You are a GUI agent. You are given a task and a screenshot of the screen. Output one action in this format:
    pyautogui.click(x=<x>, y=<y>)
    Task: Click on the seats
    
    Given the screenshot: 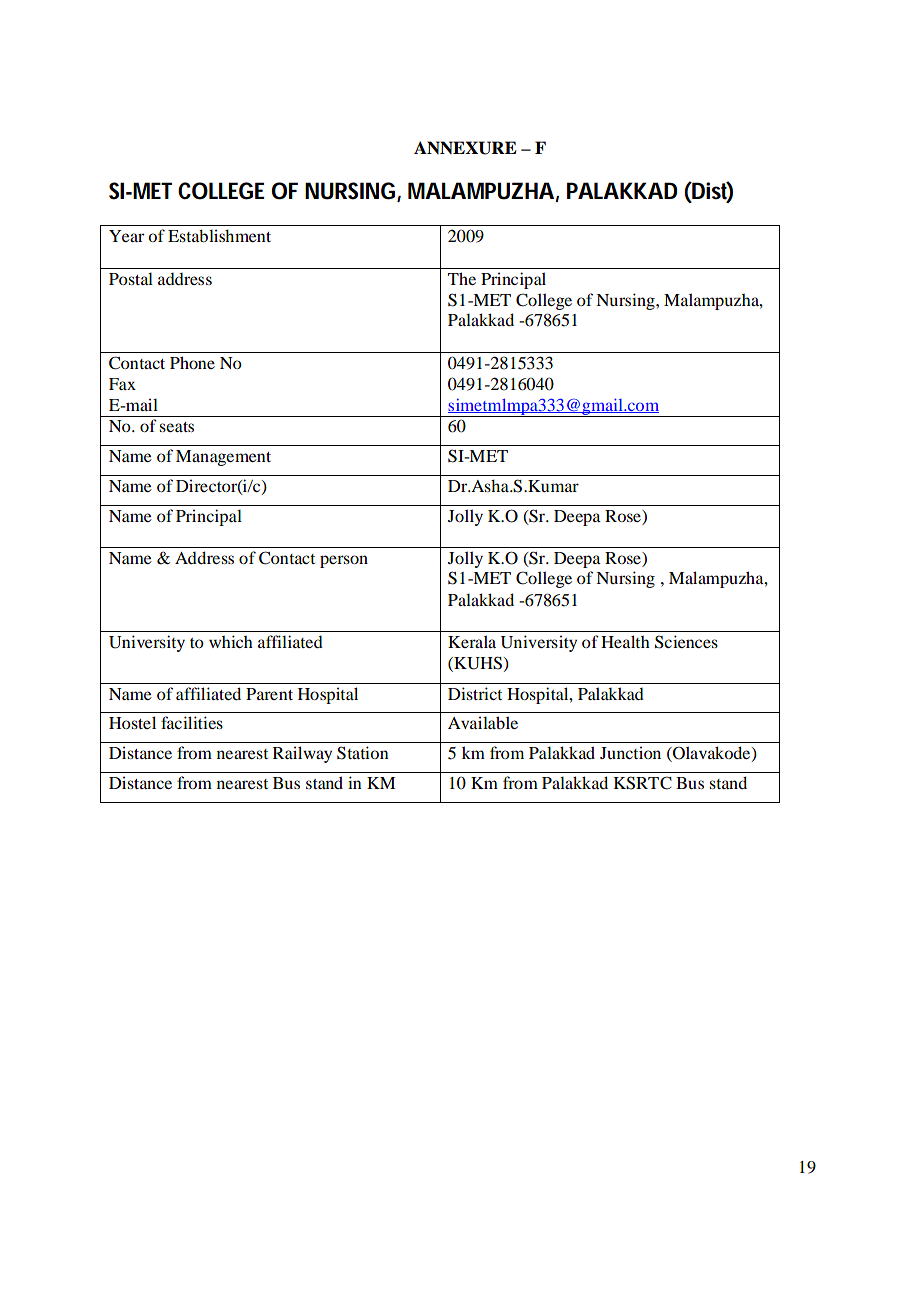 What is the action you would take?
    pyautogui.click(x=176, y=427)
